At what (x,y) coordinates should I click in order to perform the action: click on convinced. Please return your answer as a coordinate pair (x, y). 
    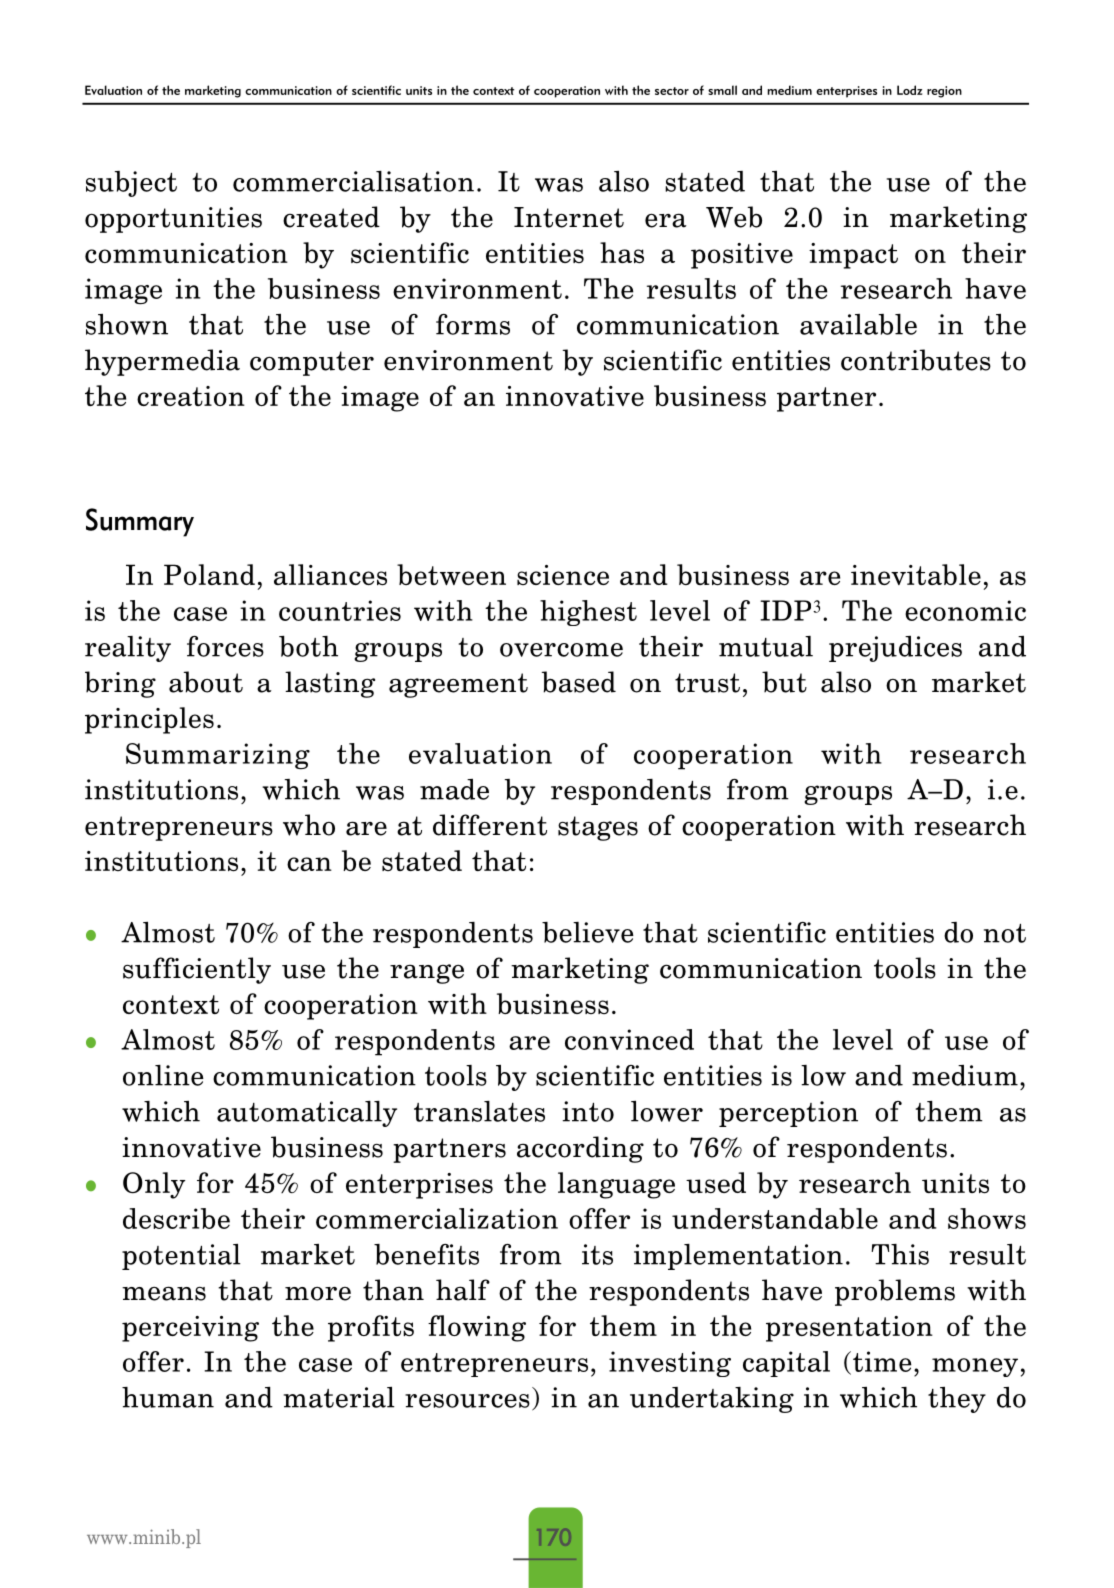
    Looking at the image, I should click on (629, 1039).
